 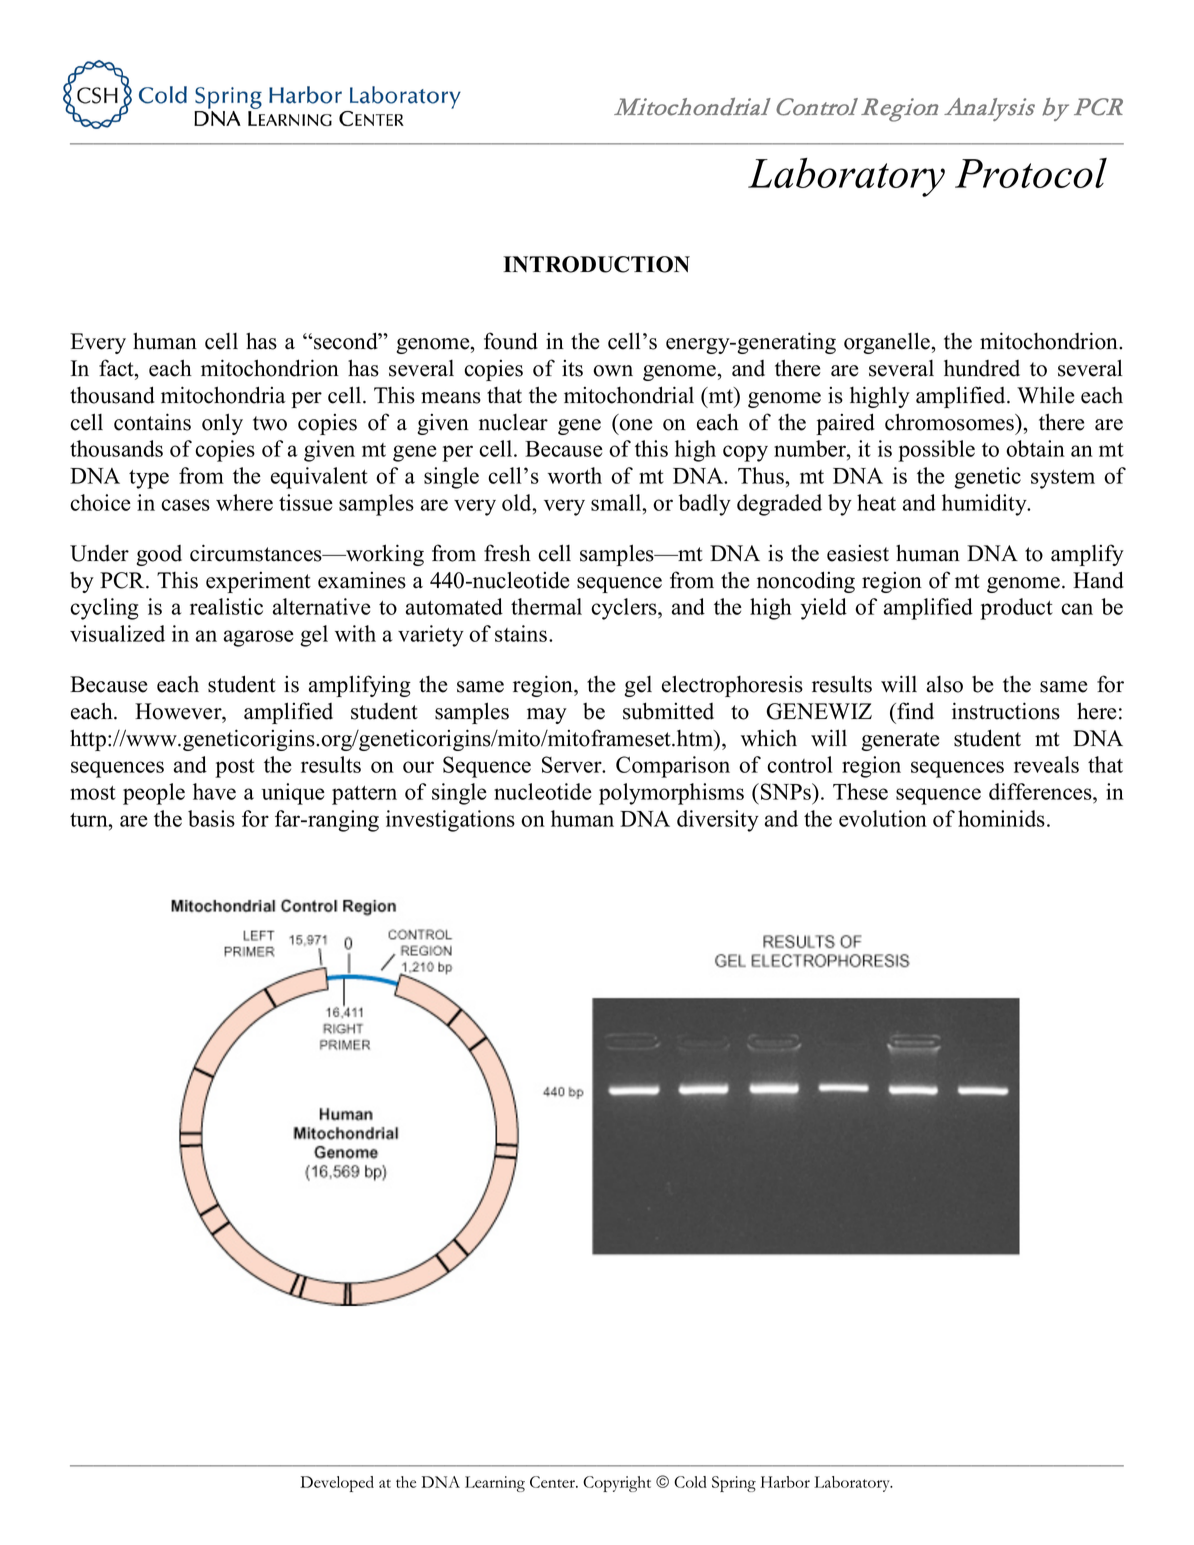 I want to click on product, so click(x=1016, y=609).
